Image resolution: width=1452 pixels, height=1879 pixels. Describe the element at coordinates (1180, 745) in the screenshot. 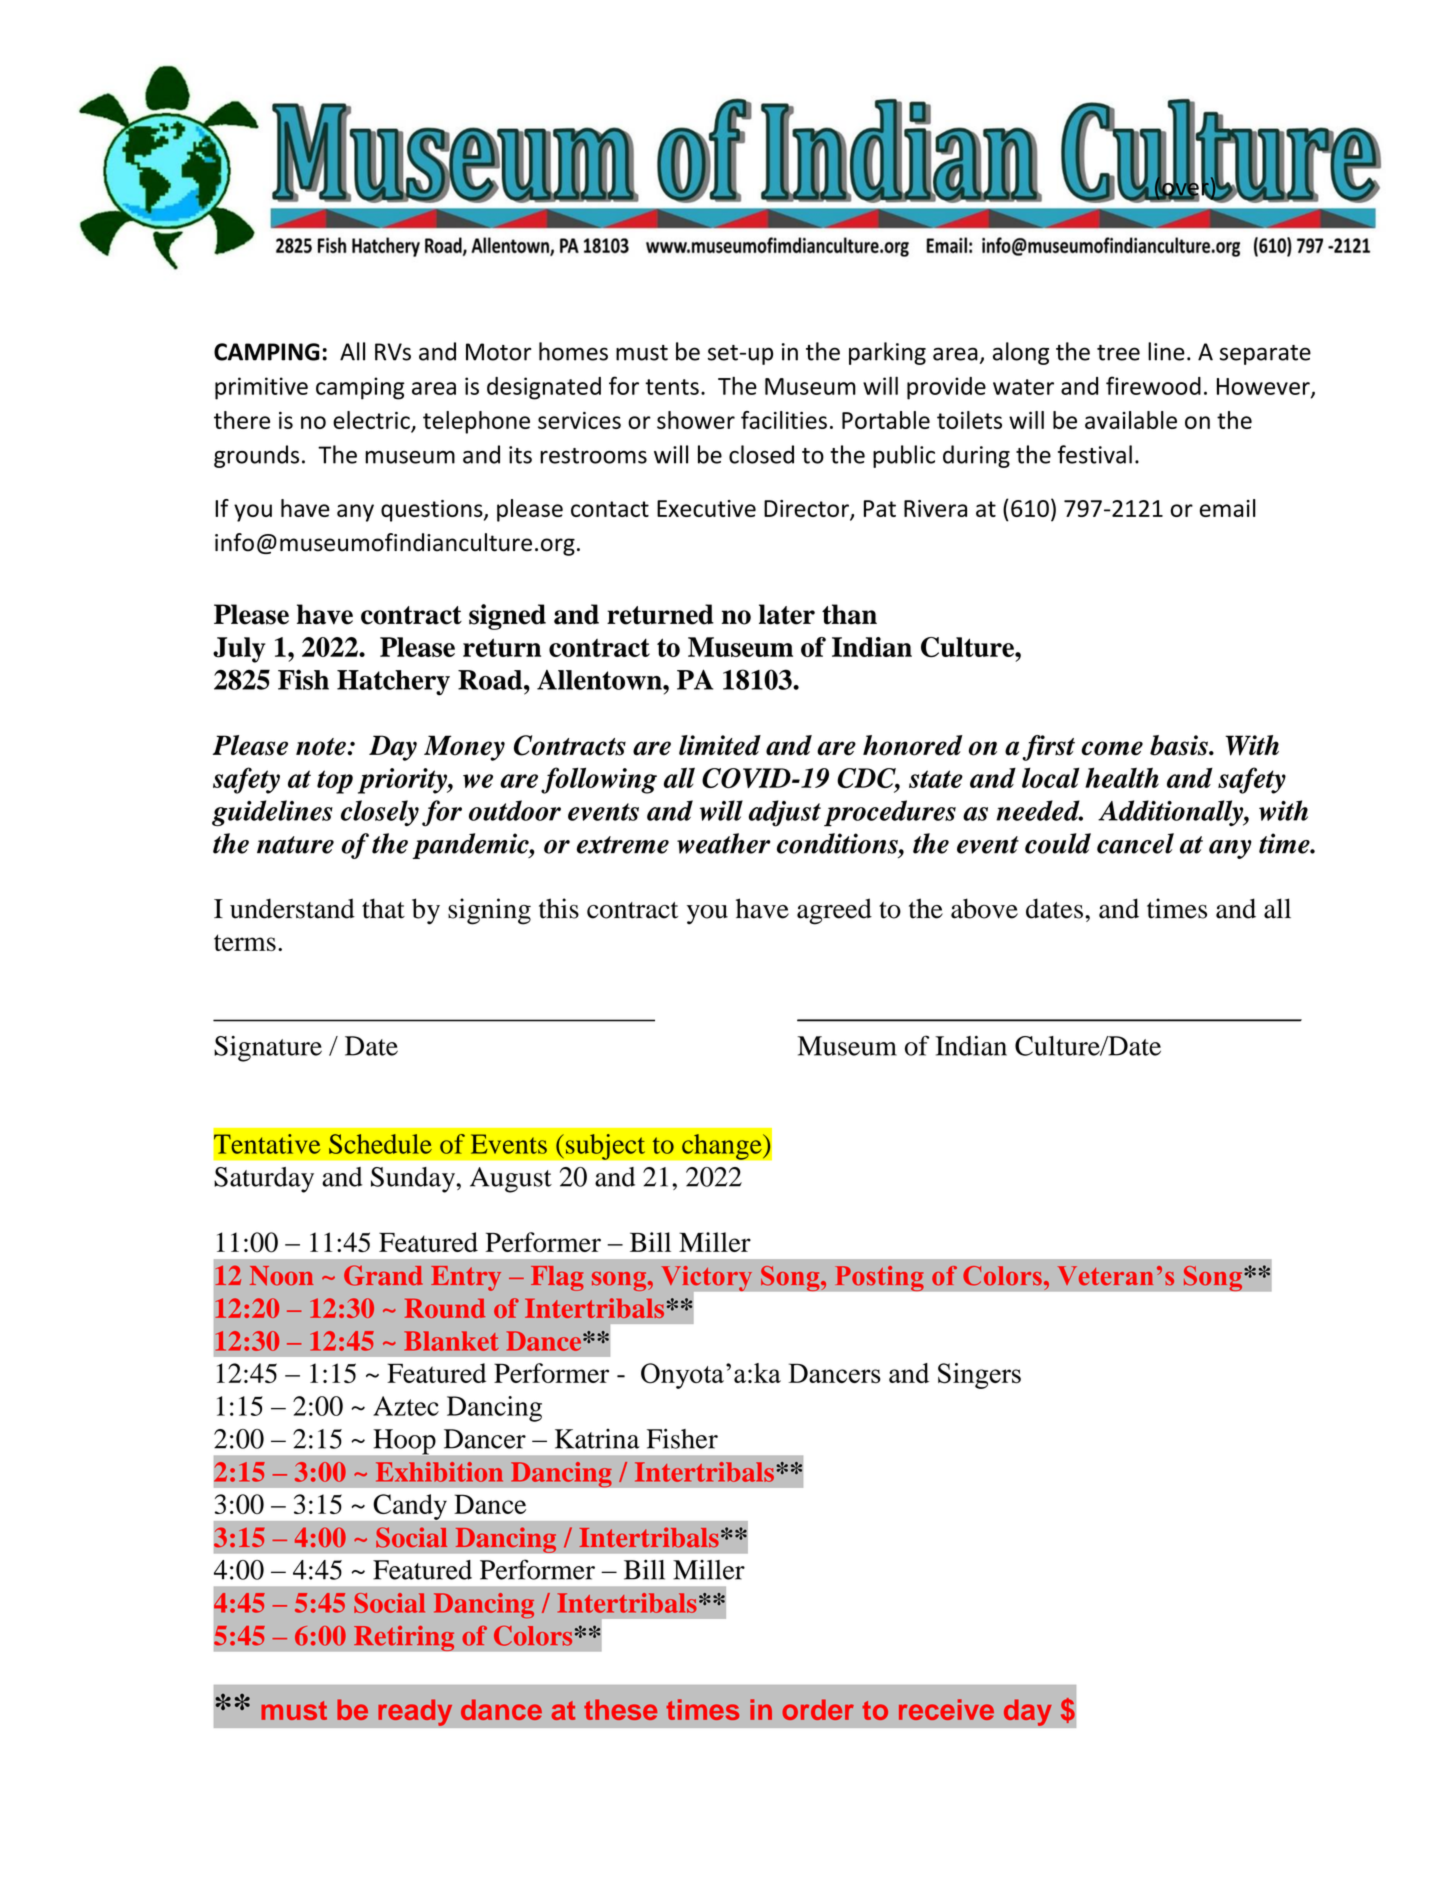

I see `basis` at that location.
